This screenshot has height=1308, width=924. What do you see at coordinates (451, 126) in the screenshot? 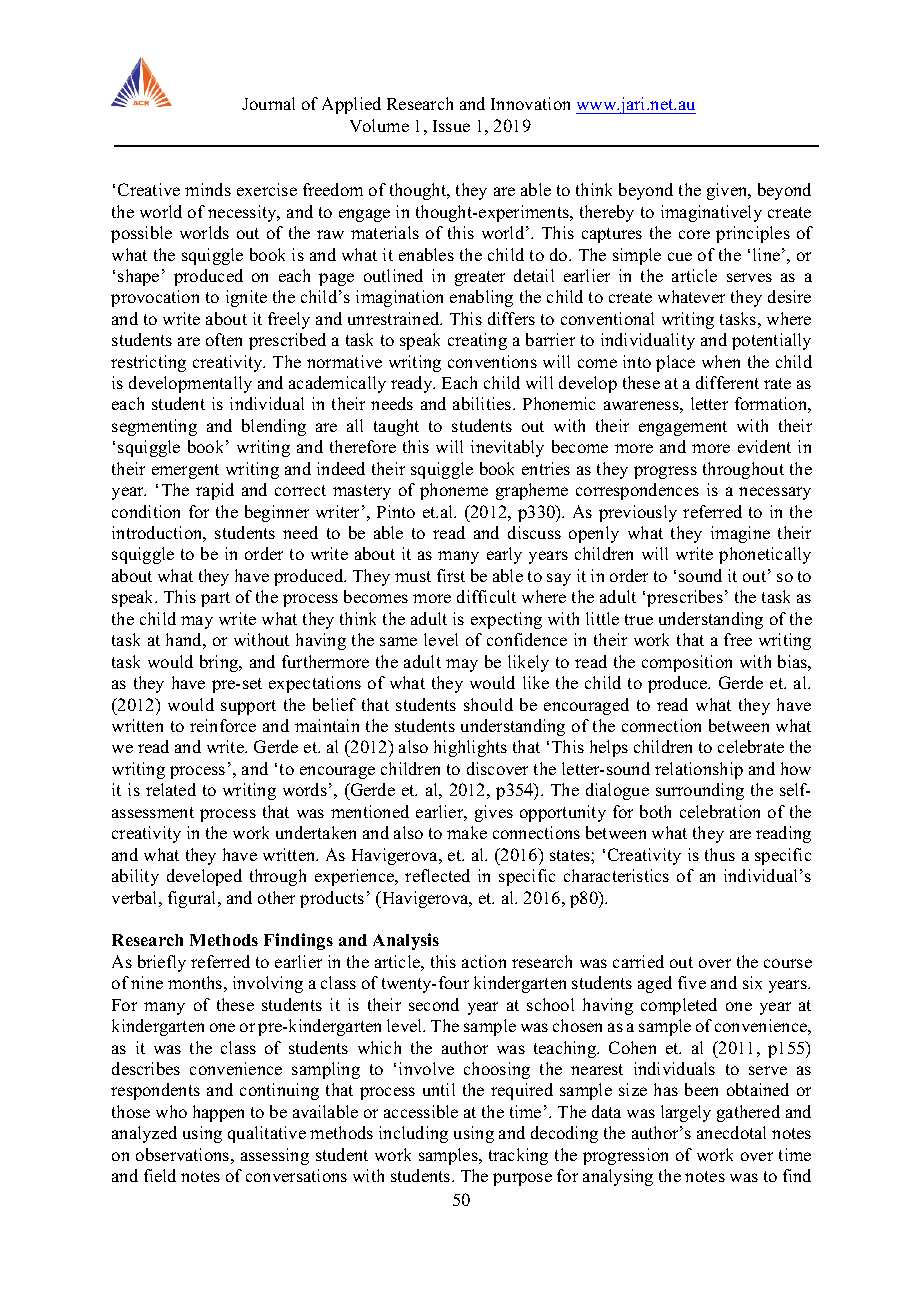
I see `Issue` at bounding box center [451, 126].
